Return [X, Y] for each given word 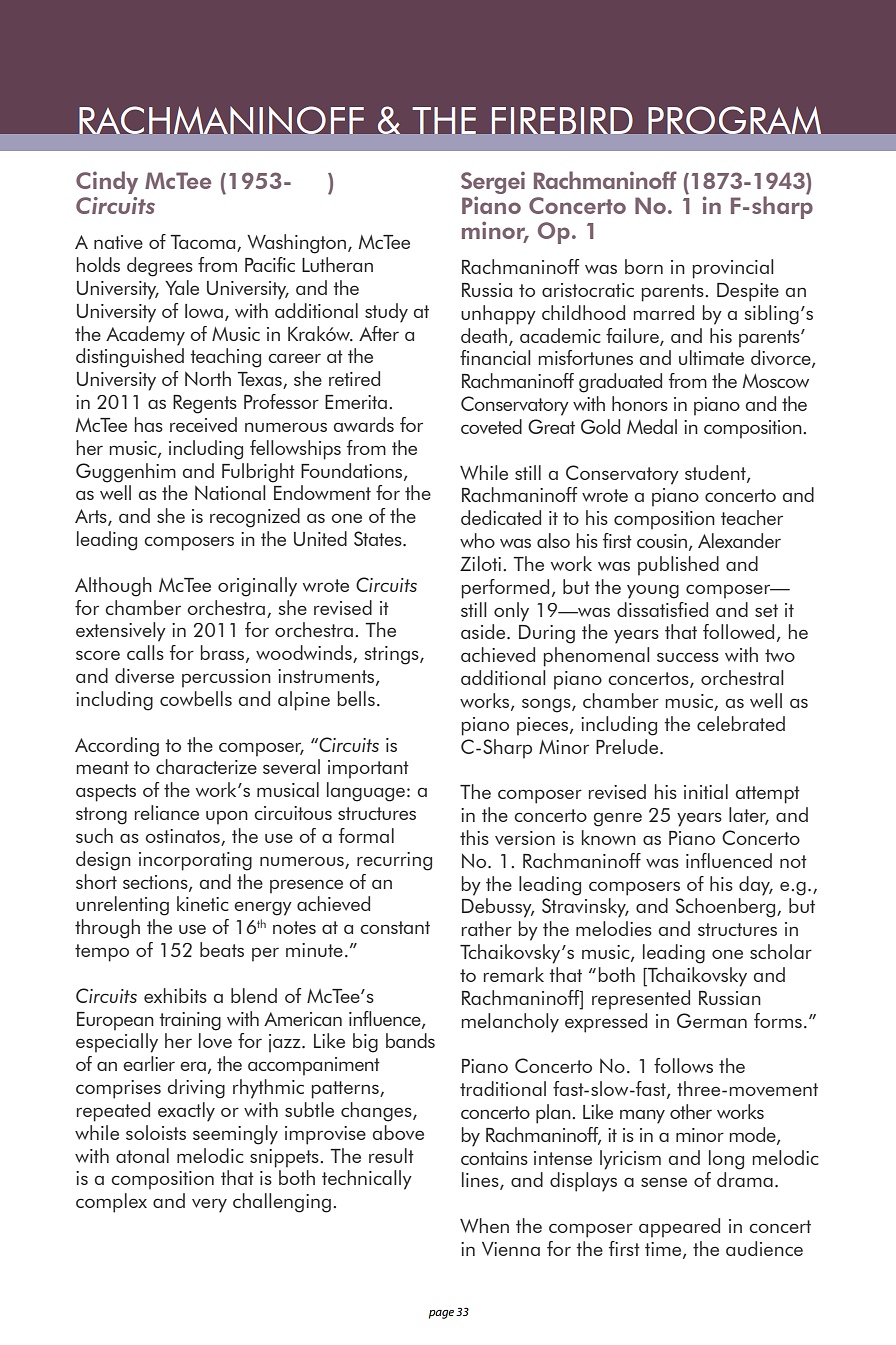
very [209, 1206]
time [664, 1250]
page [441, 1314]
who [477, 540]
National [230, 492]
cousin [663, 542]
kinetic [203, 903]
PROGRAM [735, 120]
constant [395, 927]
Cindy [107, 182]
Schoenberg [727, 908]
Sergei [493, 182]
